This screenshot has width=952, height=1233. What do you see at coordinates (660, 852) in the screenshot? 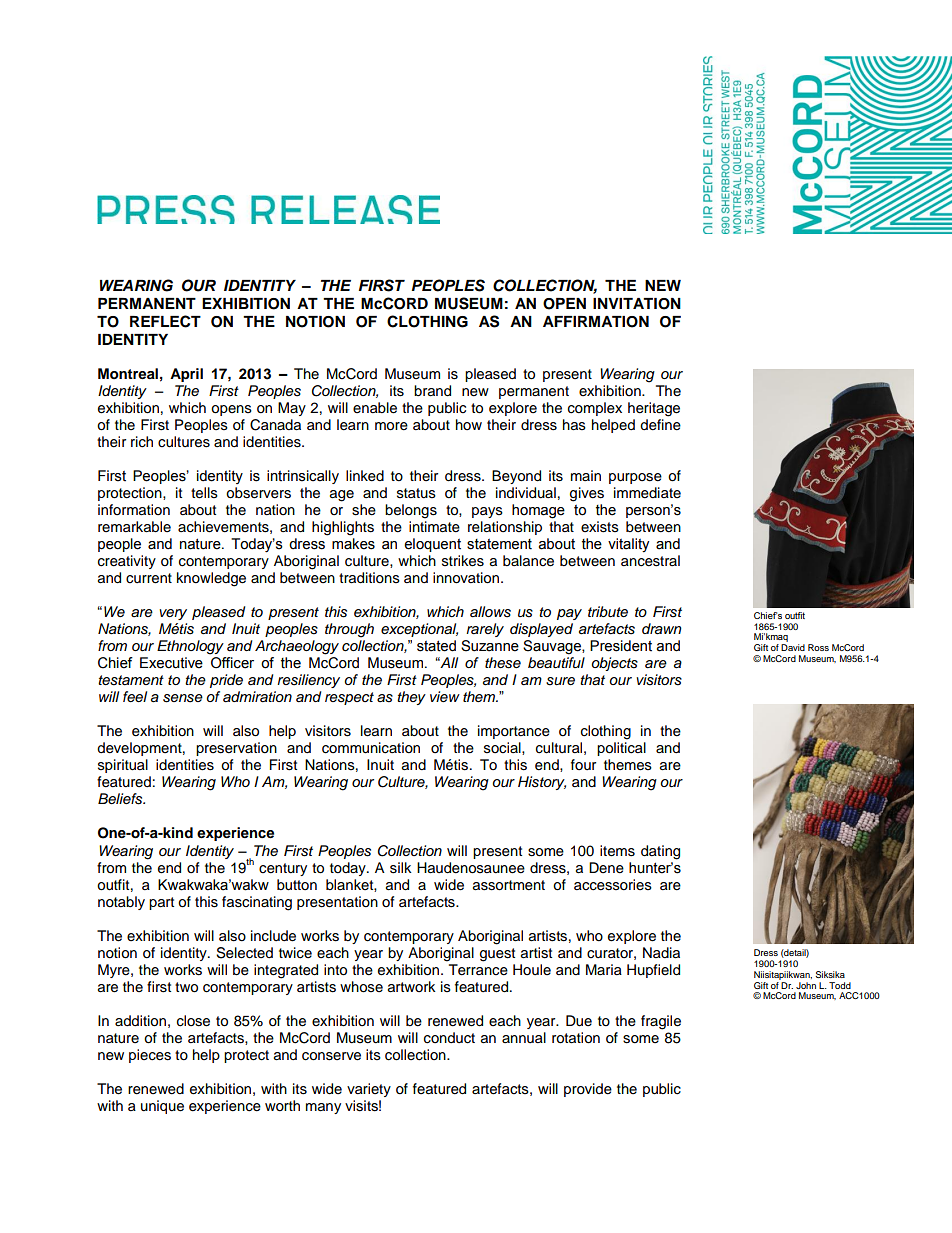
I see `dating` at bounding box center [660, 852].
